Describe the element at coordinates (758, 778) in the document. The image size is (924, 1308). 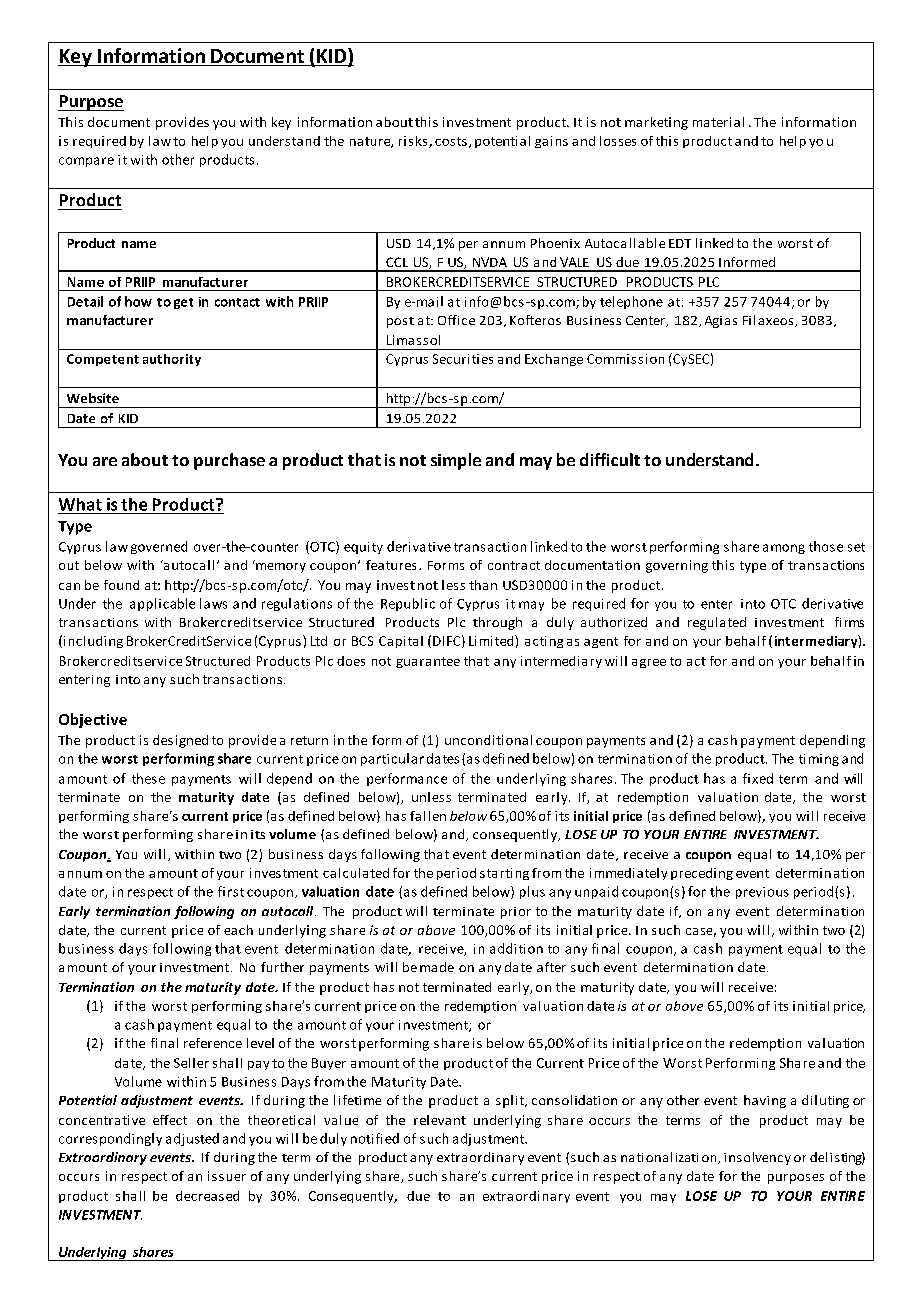
I see `fixed` at that location.
